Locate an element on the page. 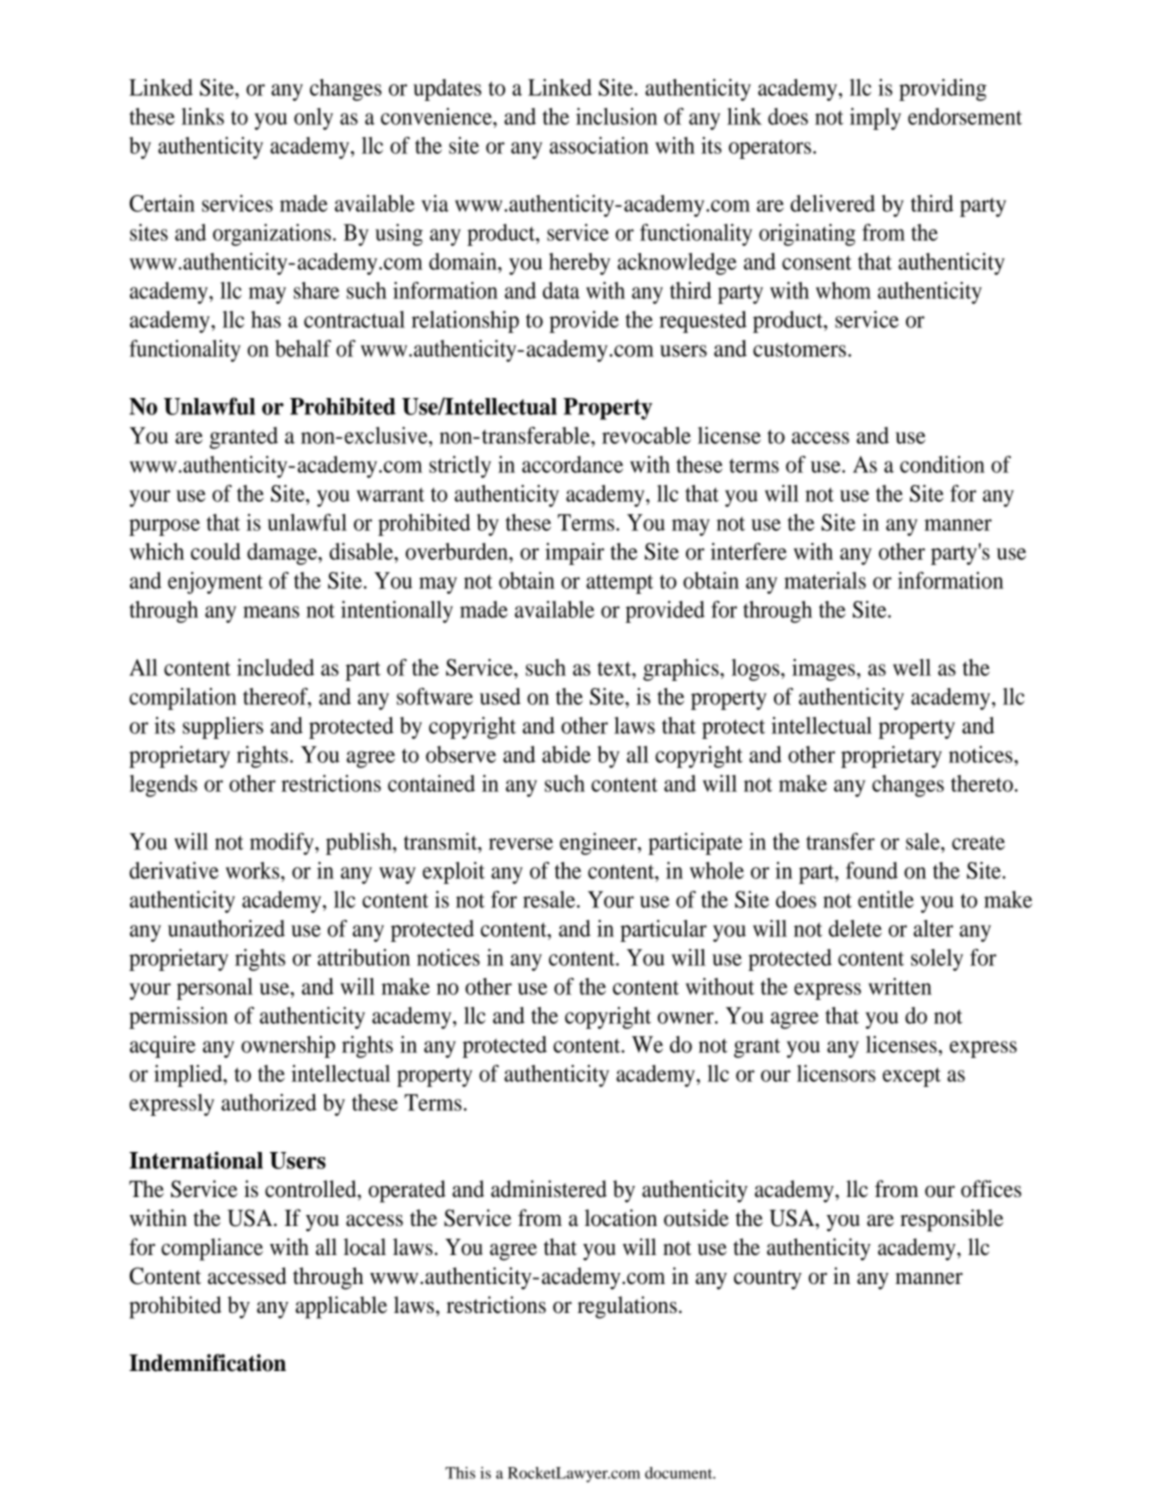 The height and width of the page is (1503, 1162). written is located at coordinates (900, 986).
